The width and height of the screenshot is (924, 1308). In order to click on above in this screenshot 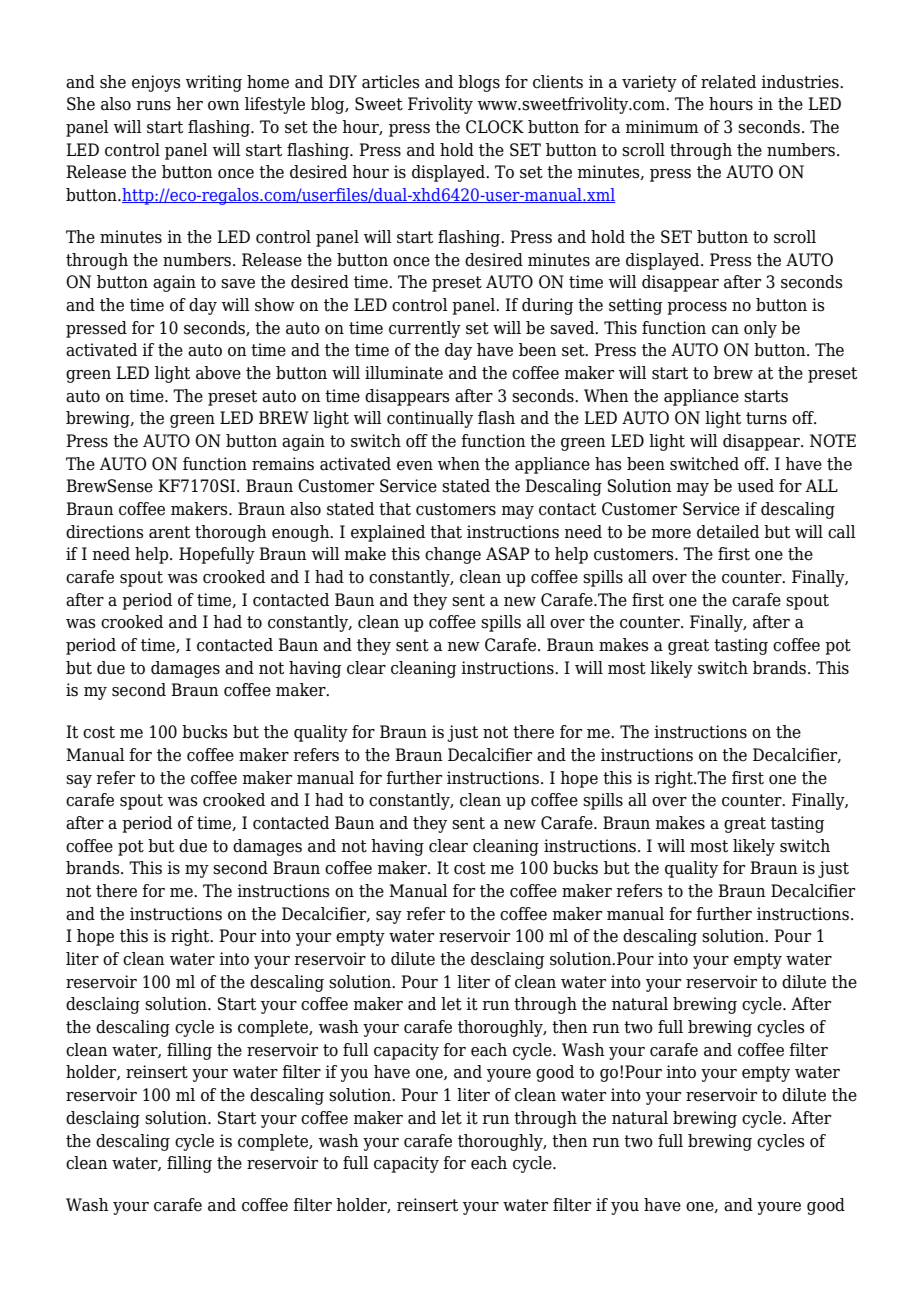, I will do `click(218, 373)`.
